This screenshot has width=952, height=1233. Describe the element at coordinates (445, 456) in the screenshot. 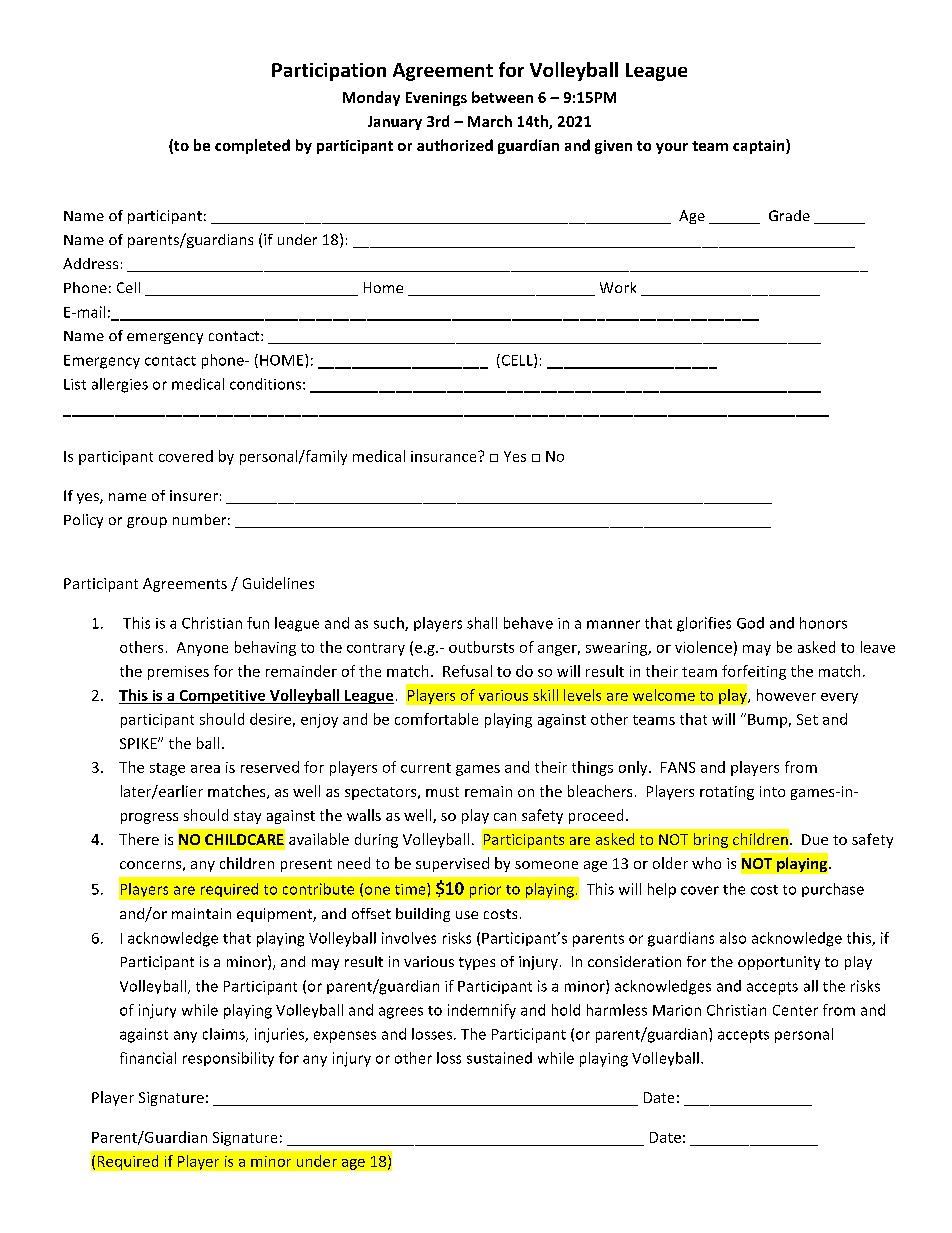

I see `insurance` at that location.
